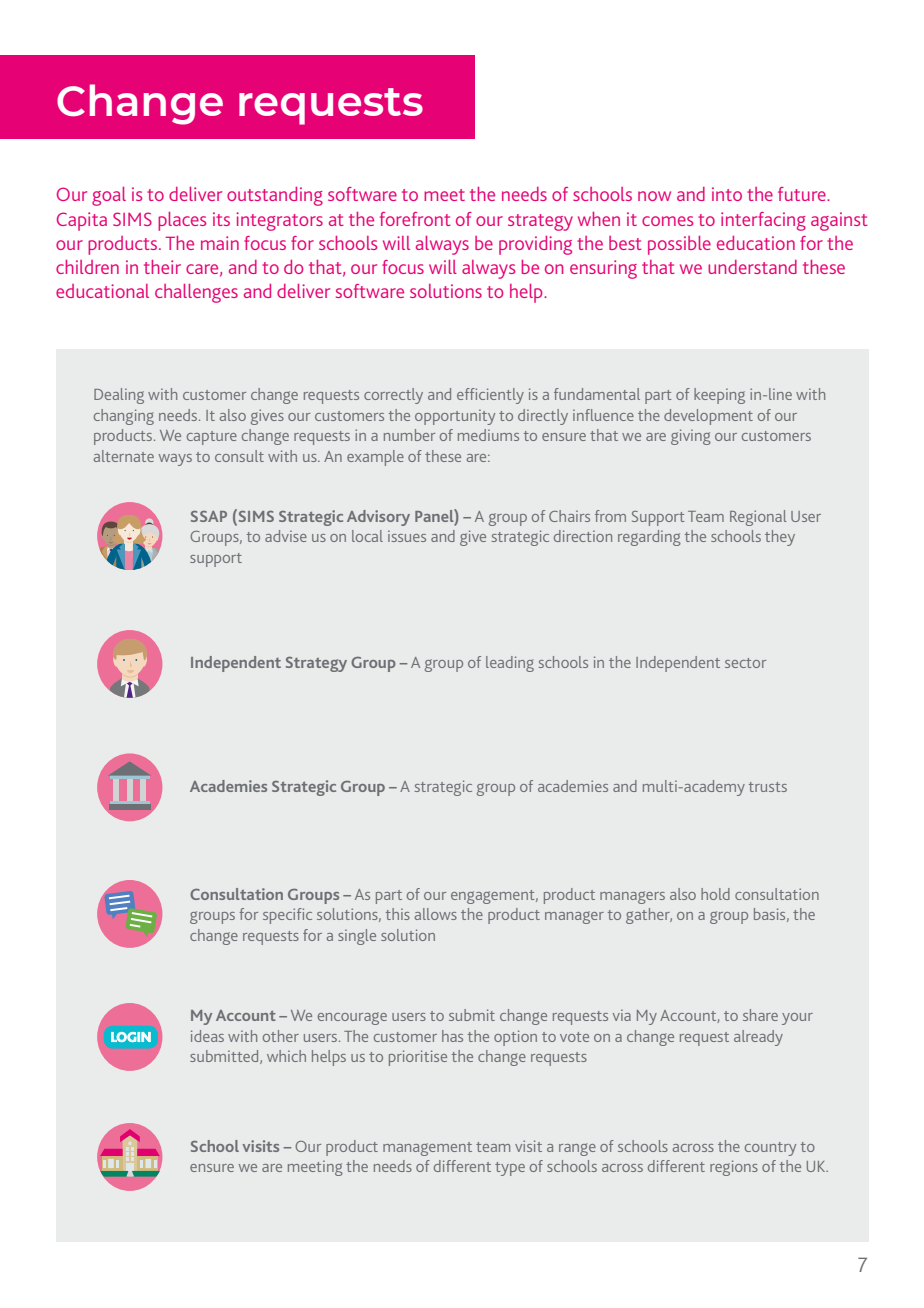  What do you see at coordinates (415, 219) in the image?
I see `forefront` at bounding box center [415, 219].
